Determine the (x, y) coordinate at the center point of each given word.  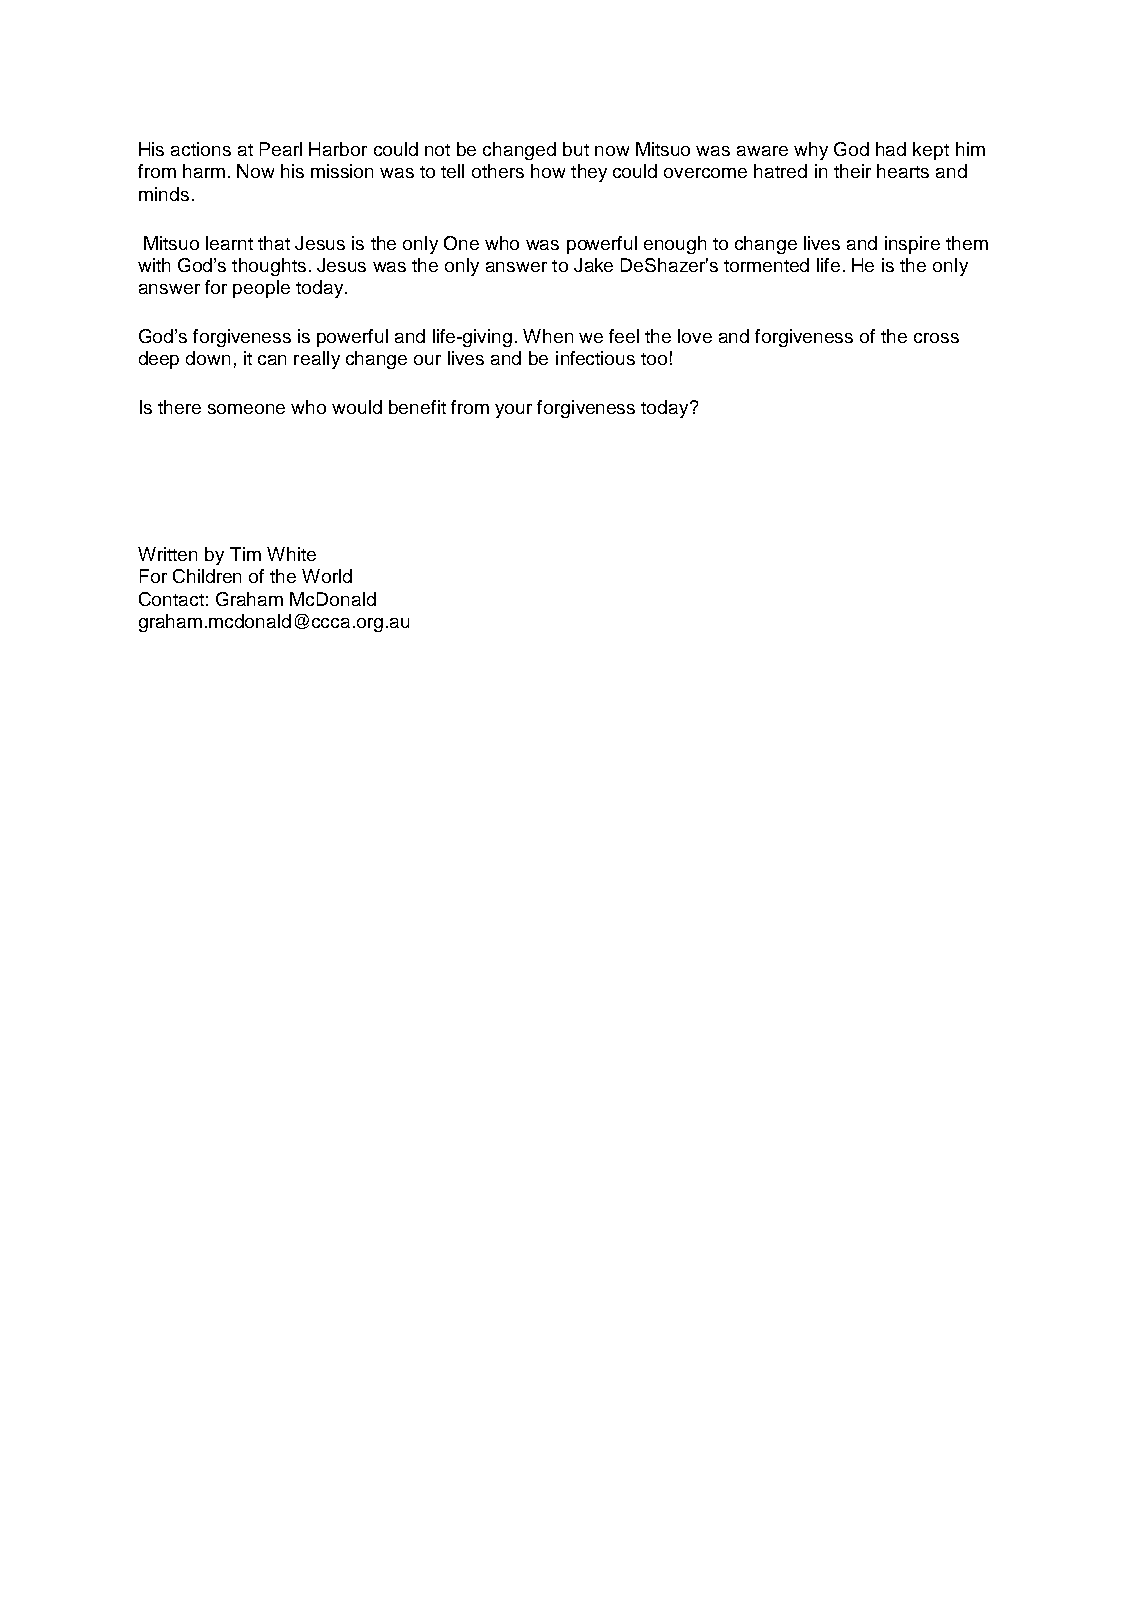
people (261, 289)
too (654, 359)
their (852, 171)
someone (246, 409)
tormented (766, 265)
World (327, 576)
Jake (593, 265)
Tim (245, 554)
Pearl (281, 149)
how (548, 171)
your (513, 411)
